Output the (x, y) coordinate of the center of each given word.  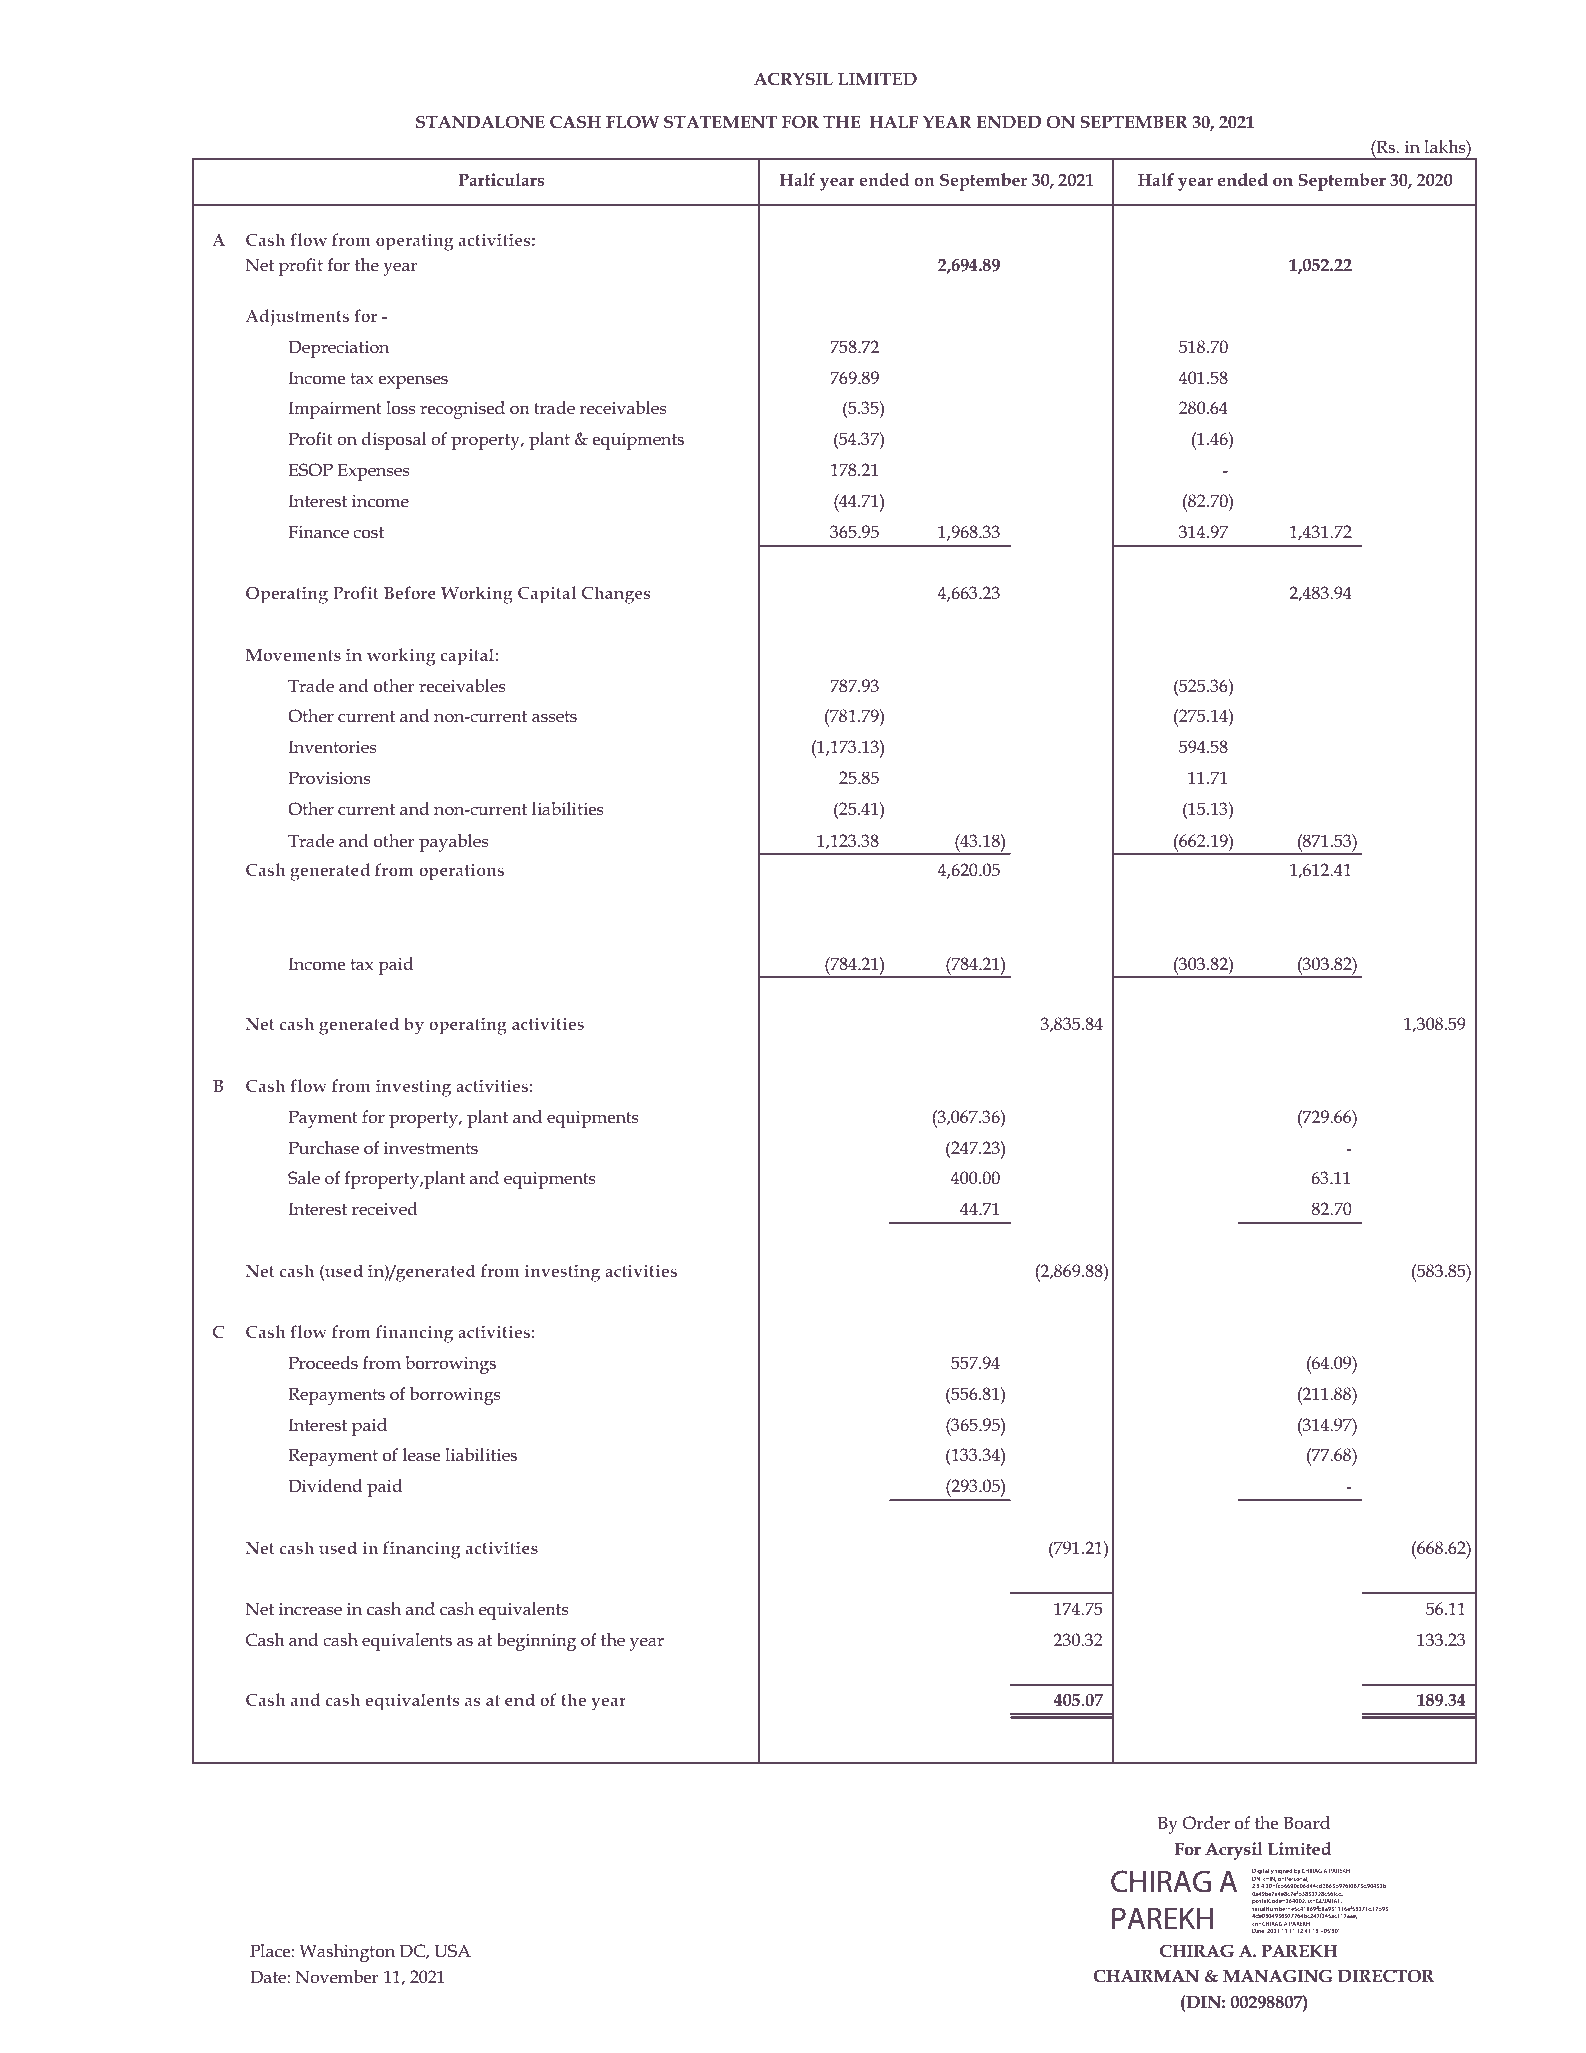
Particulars (501, 179)
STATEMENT (720, 122)
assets (554, 717)
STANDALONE (480, 122)
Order (1206, 1823)
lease (421, 1455)
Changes (616, 595)
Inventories (332, 747)
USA (452, 1951)
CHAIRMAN (1146, 1976)
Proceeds (323, 1363)
